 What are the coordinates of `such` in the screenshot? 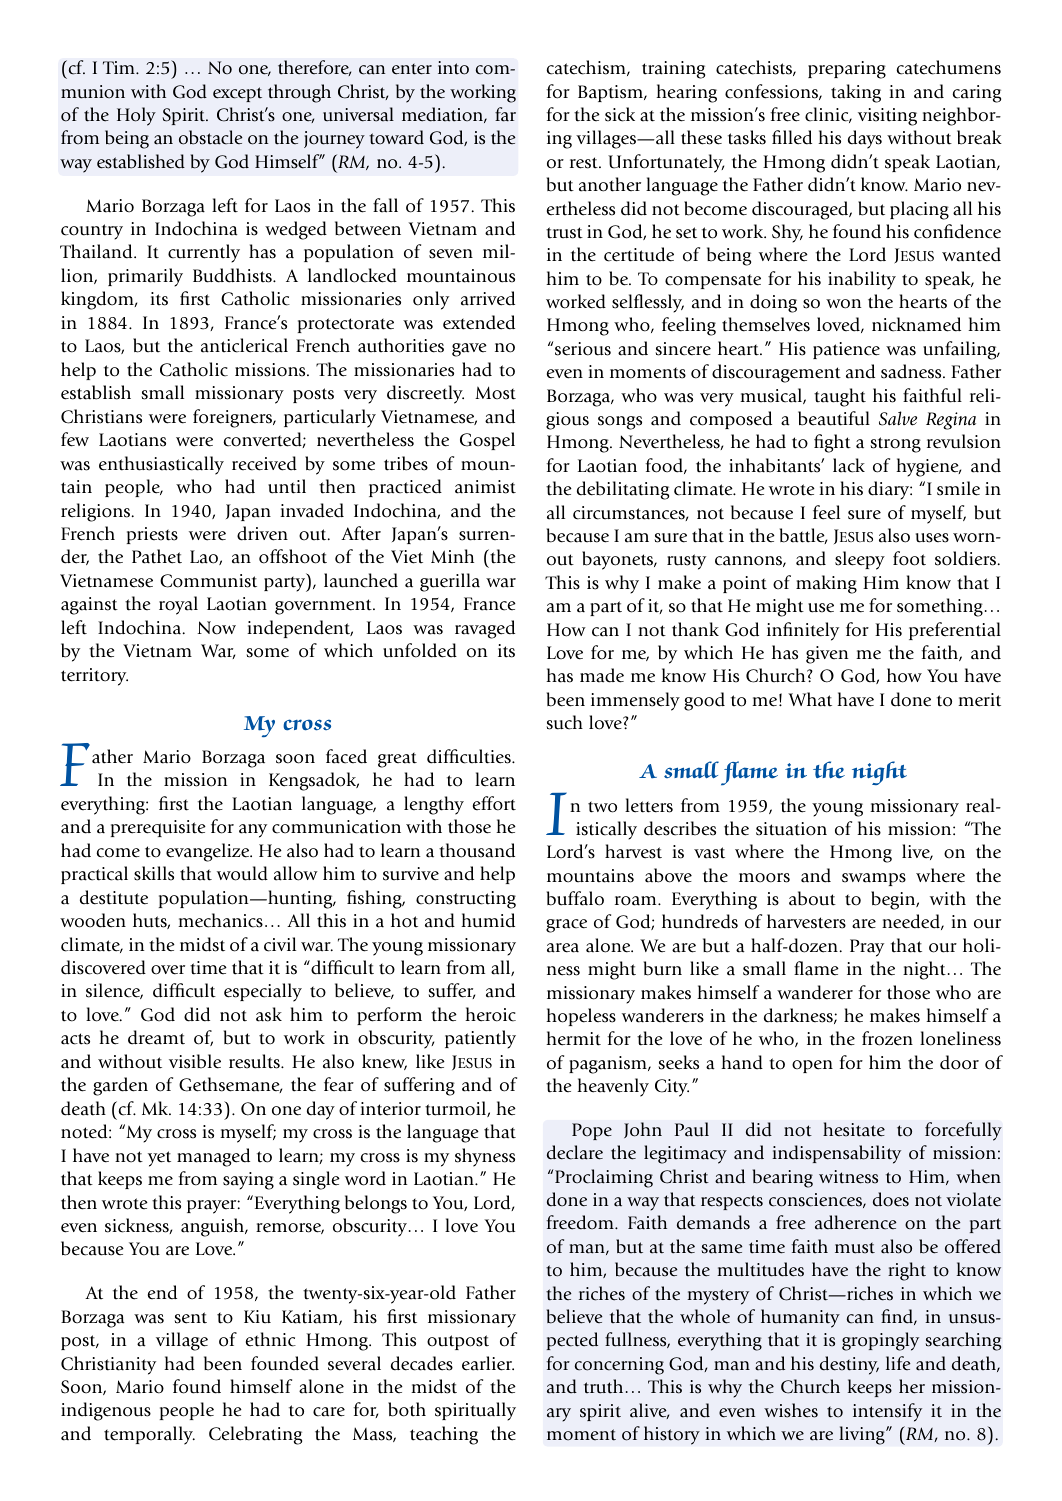 It's located at (564, 722).
